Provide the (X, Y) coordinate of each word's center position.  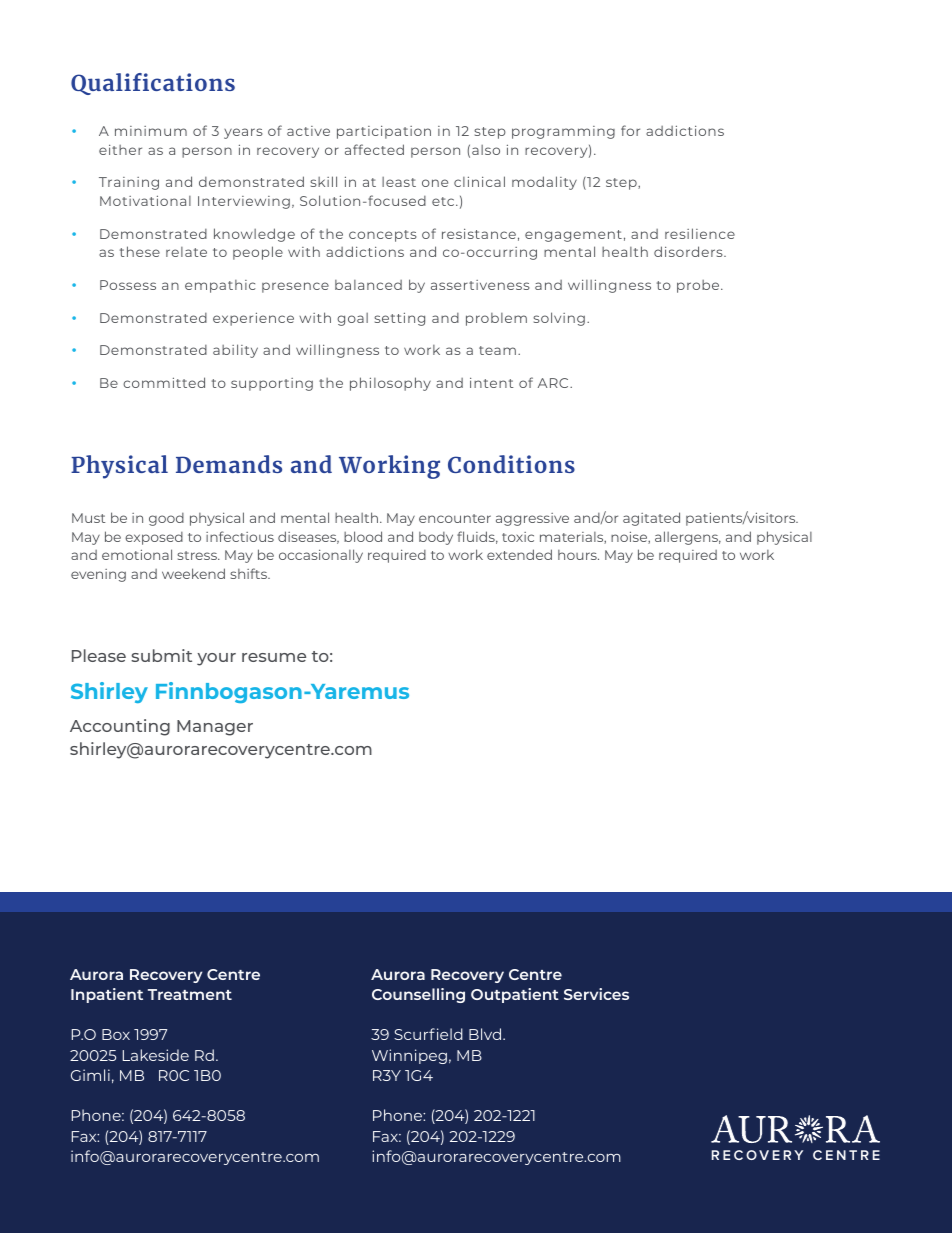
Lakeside (156, 1055)
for (630, 130)
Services (596, 994)
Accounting (120, 727)
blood (363, 536)
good (166, 519)
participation (384, 132)
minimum (151, 131)
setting (399, 319)
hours (578, 555)
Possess (128, 285)
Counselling (418, 995)
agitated (651, 519)
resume (274, 657)
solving (559, 319)
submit (161, 655)
